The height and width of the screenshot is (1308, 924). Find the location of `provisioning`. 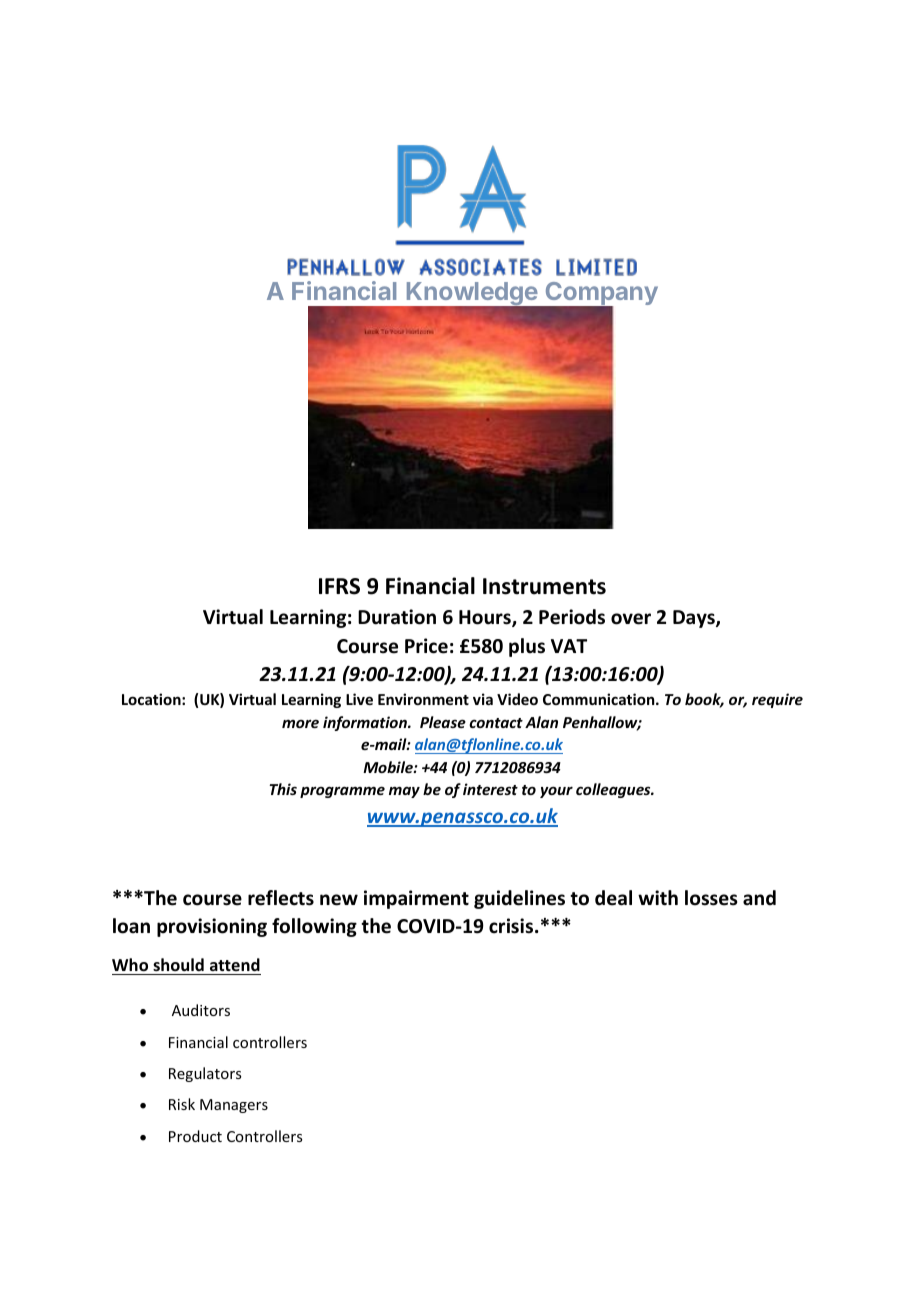

provisioning is located at coordinates (212, 927).
